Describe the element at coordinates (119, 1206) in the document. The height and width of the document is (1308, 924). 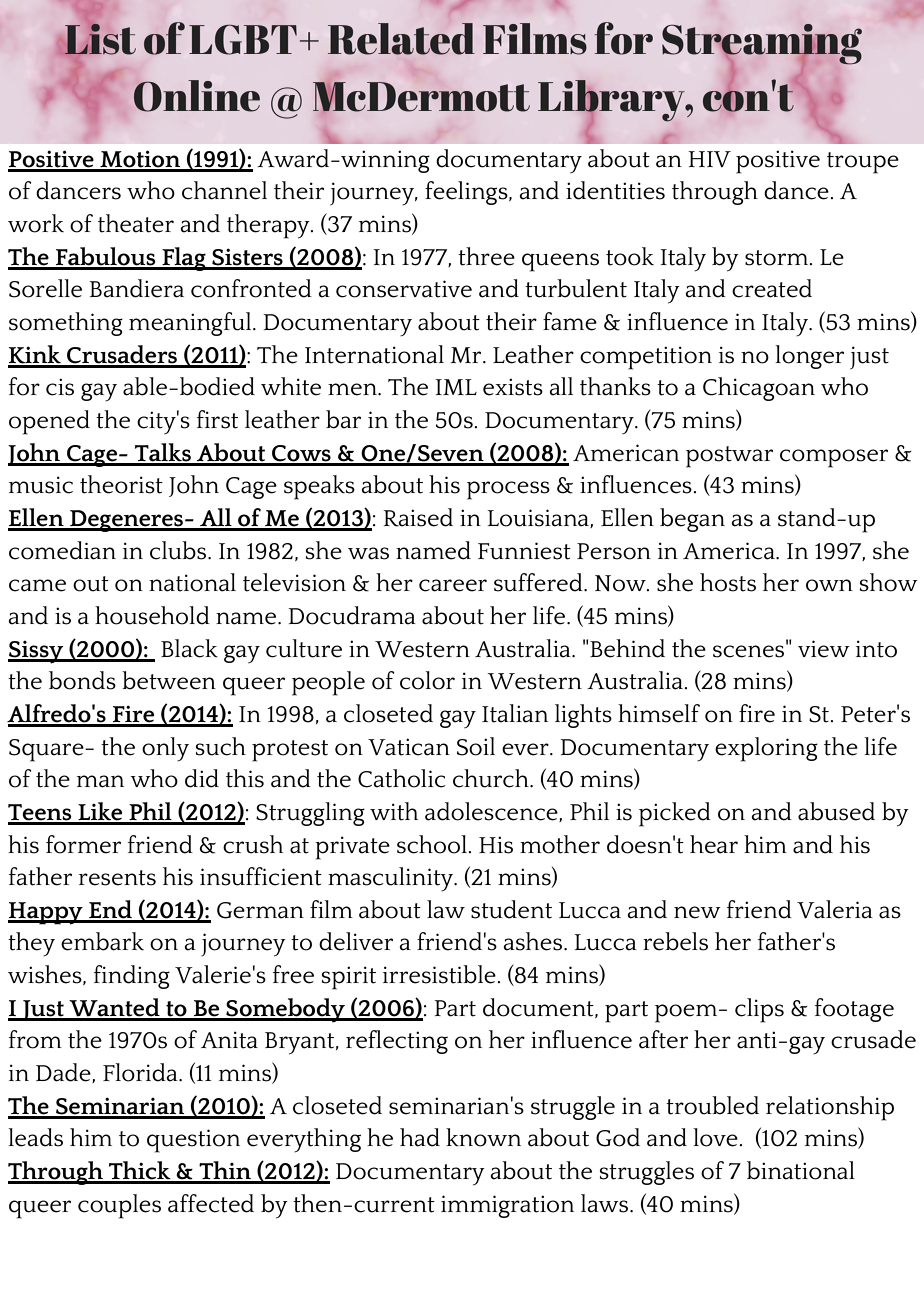
I see `couples` at that location.
